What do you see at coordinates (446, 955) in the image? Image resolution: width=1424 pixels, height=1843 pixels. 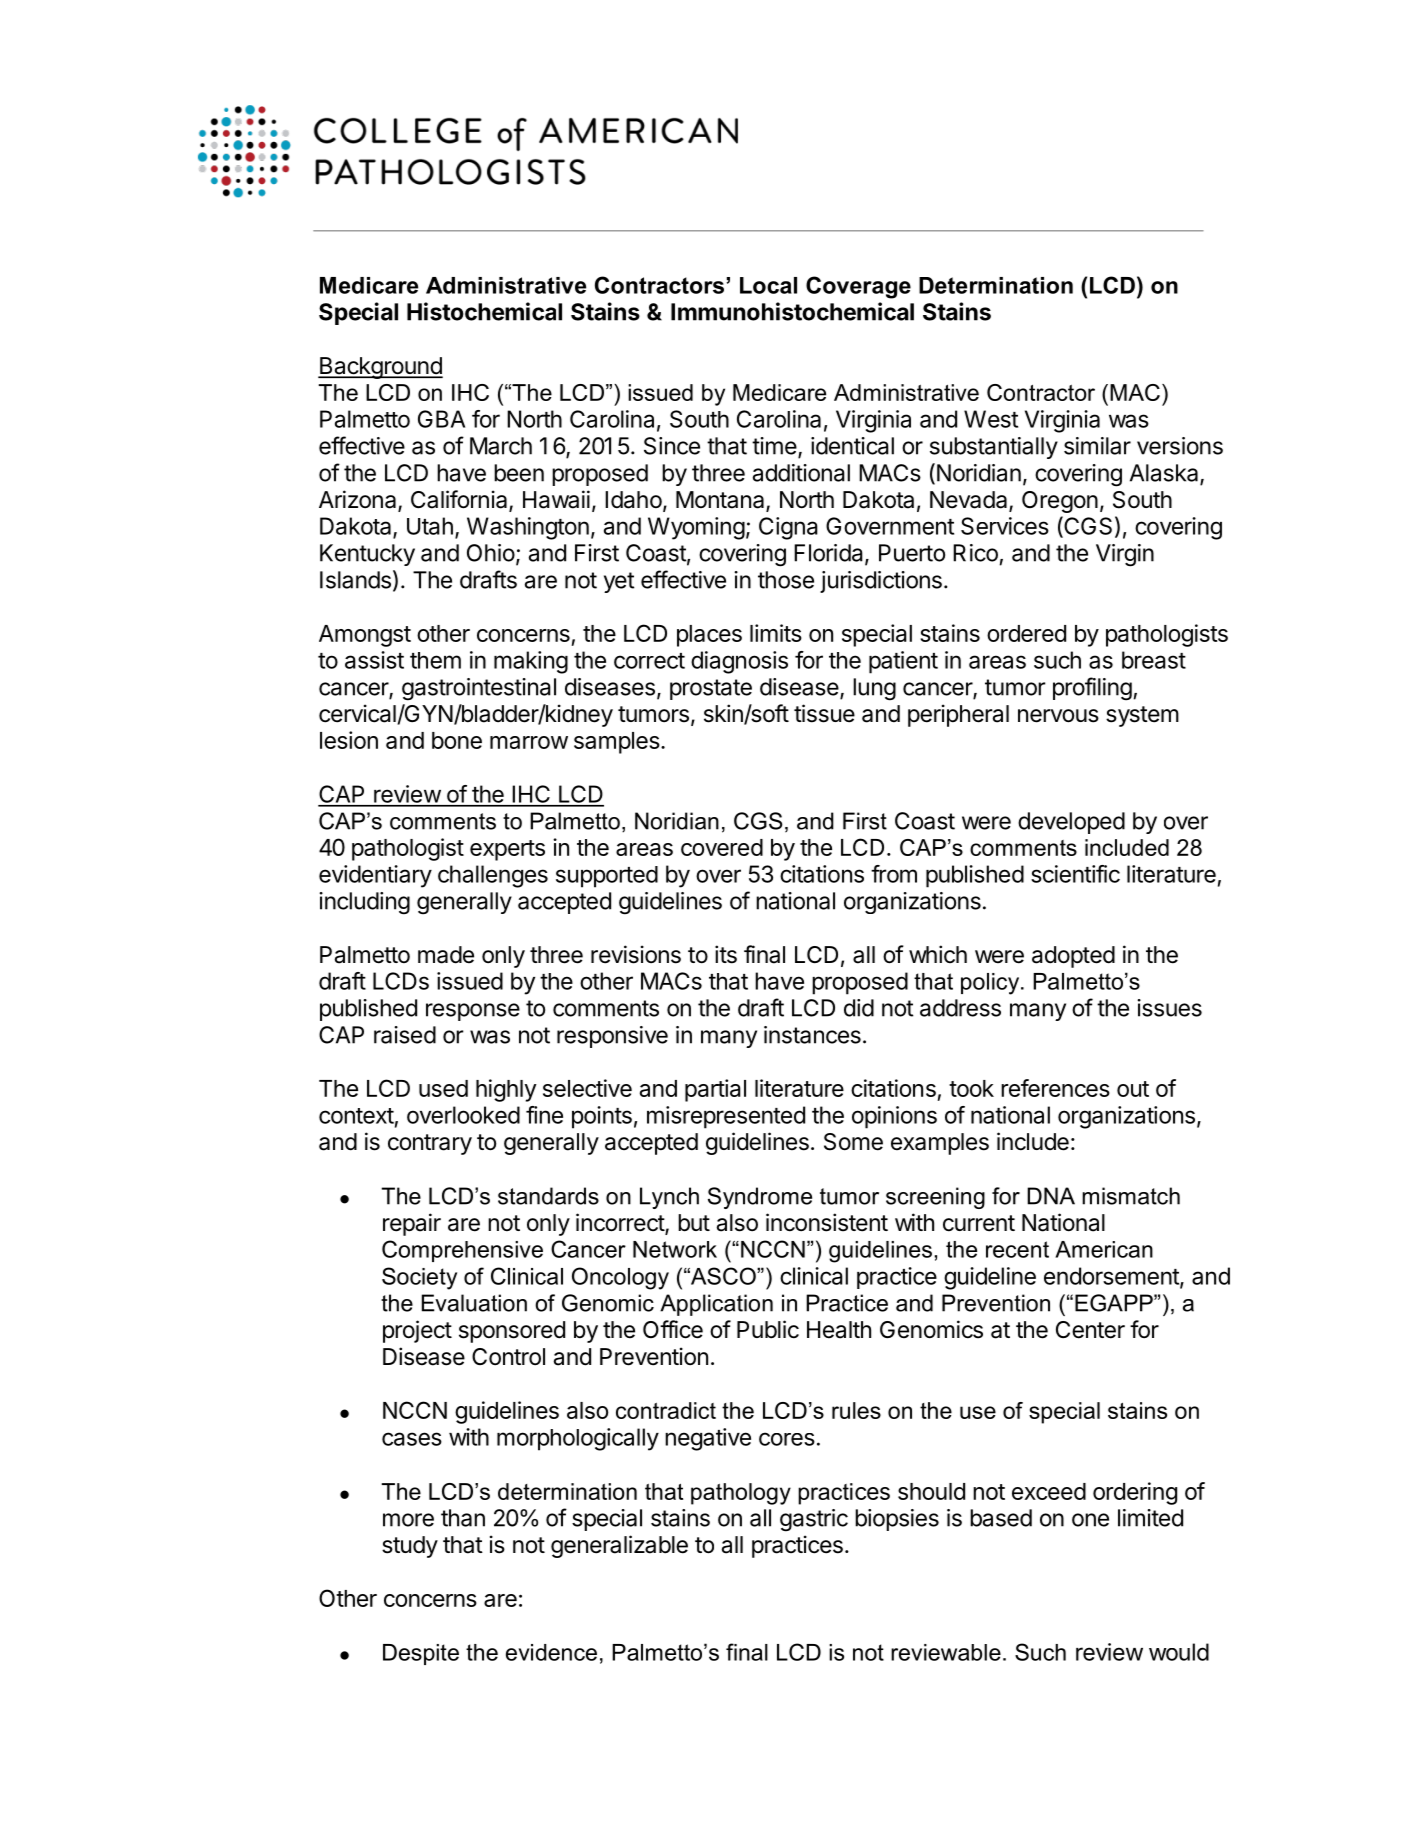 I see `made` at bounding box center [446, 955].
